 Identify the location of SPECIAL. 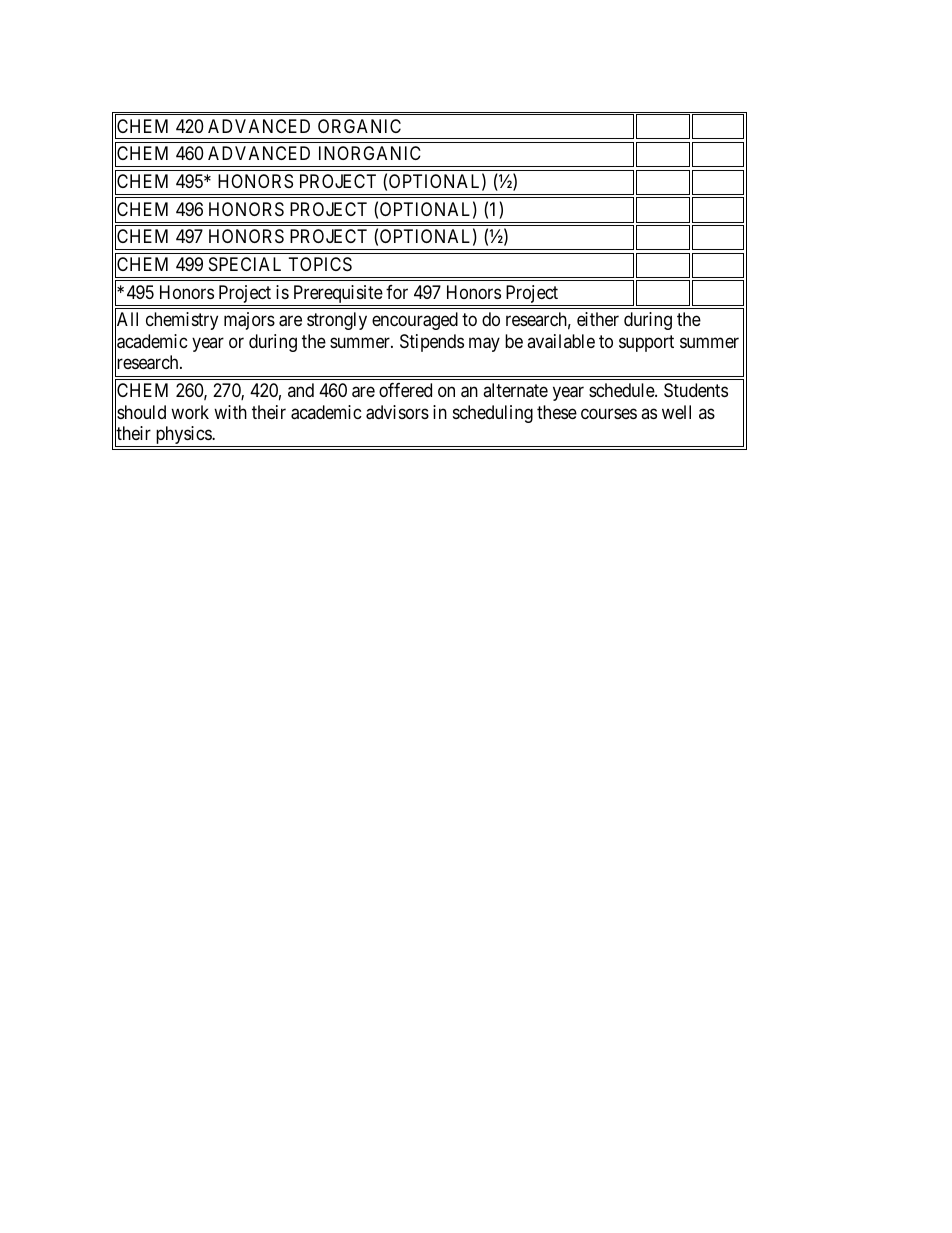
(245, 264).
